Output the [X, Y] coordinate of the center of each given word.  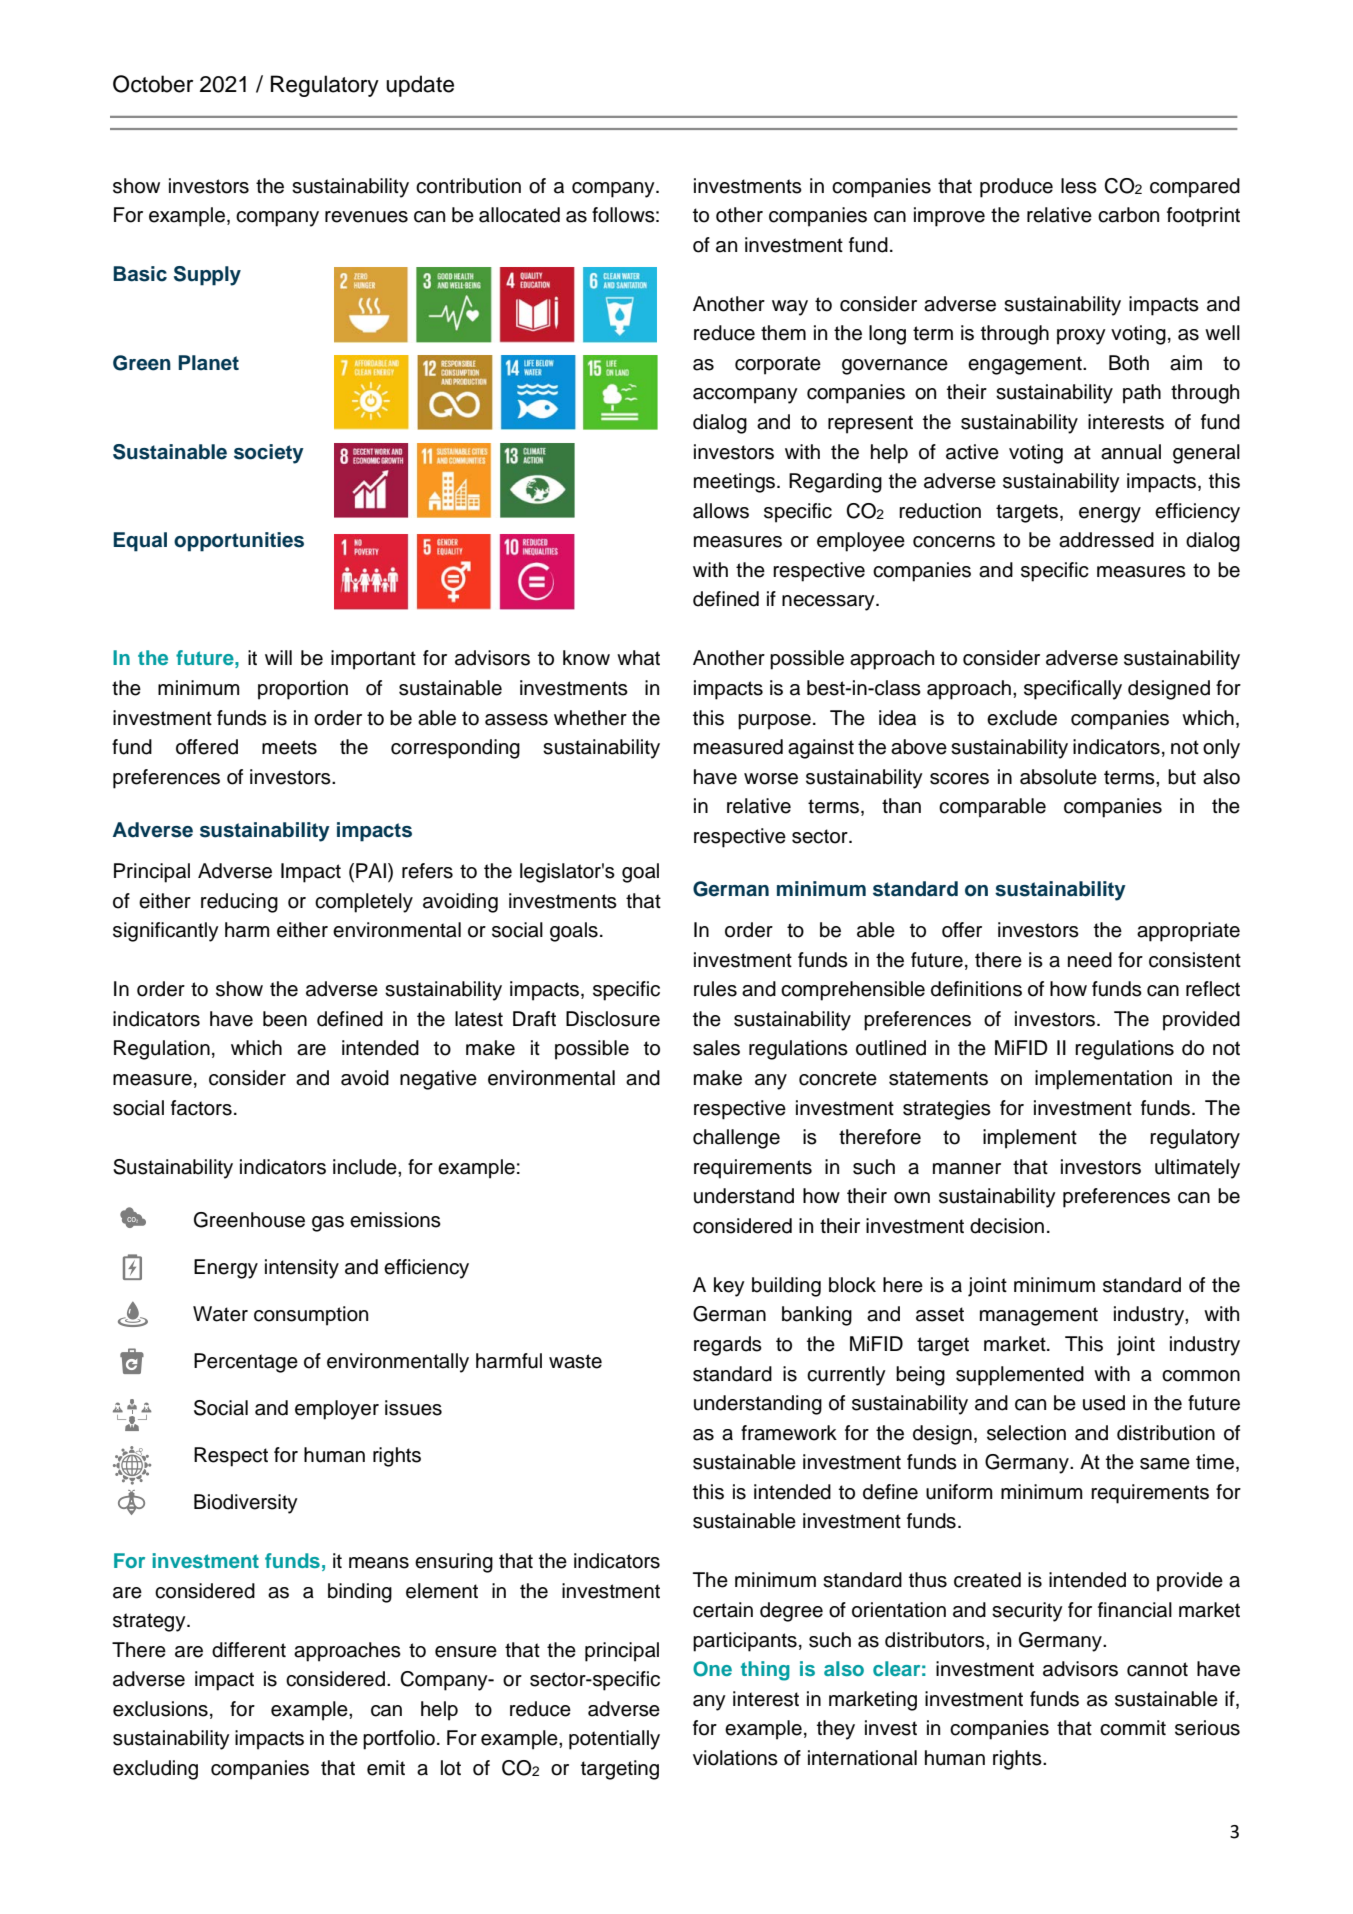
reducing [239, 903]
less [1079, 186]
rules [715, 989]
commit [1133, 1728]
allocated [519, 215]
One [712, 1669]
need [1090, 960]
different [249, 1650]
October [153, 84]
